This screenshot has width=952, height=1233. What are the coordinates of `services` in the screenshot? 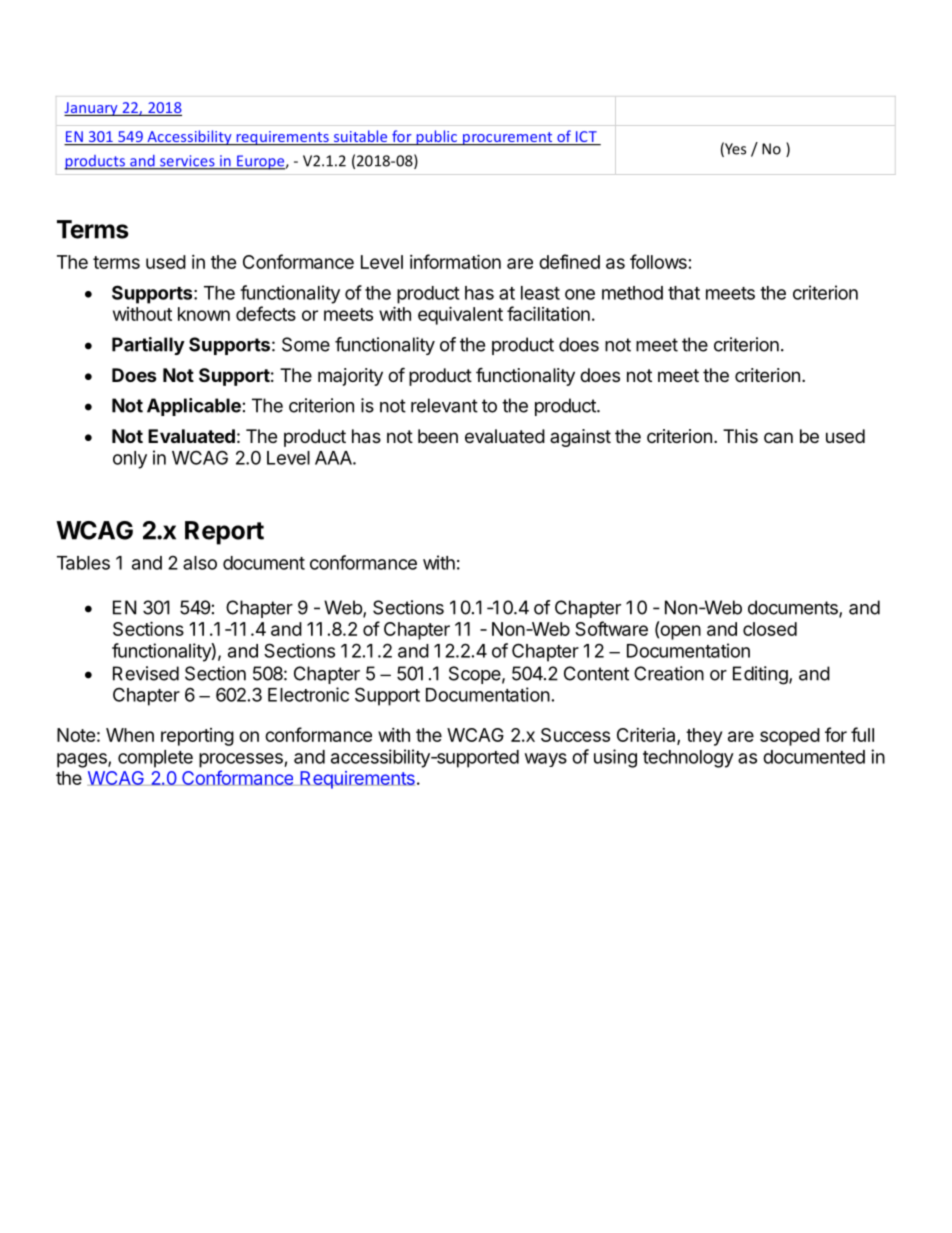 It's located at (187, 162).
